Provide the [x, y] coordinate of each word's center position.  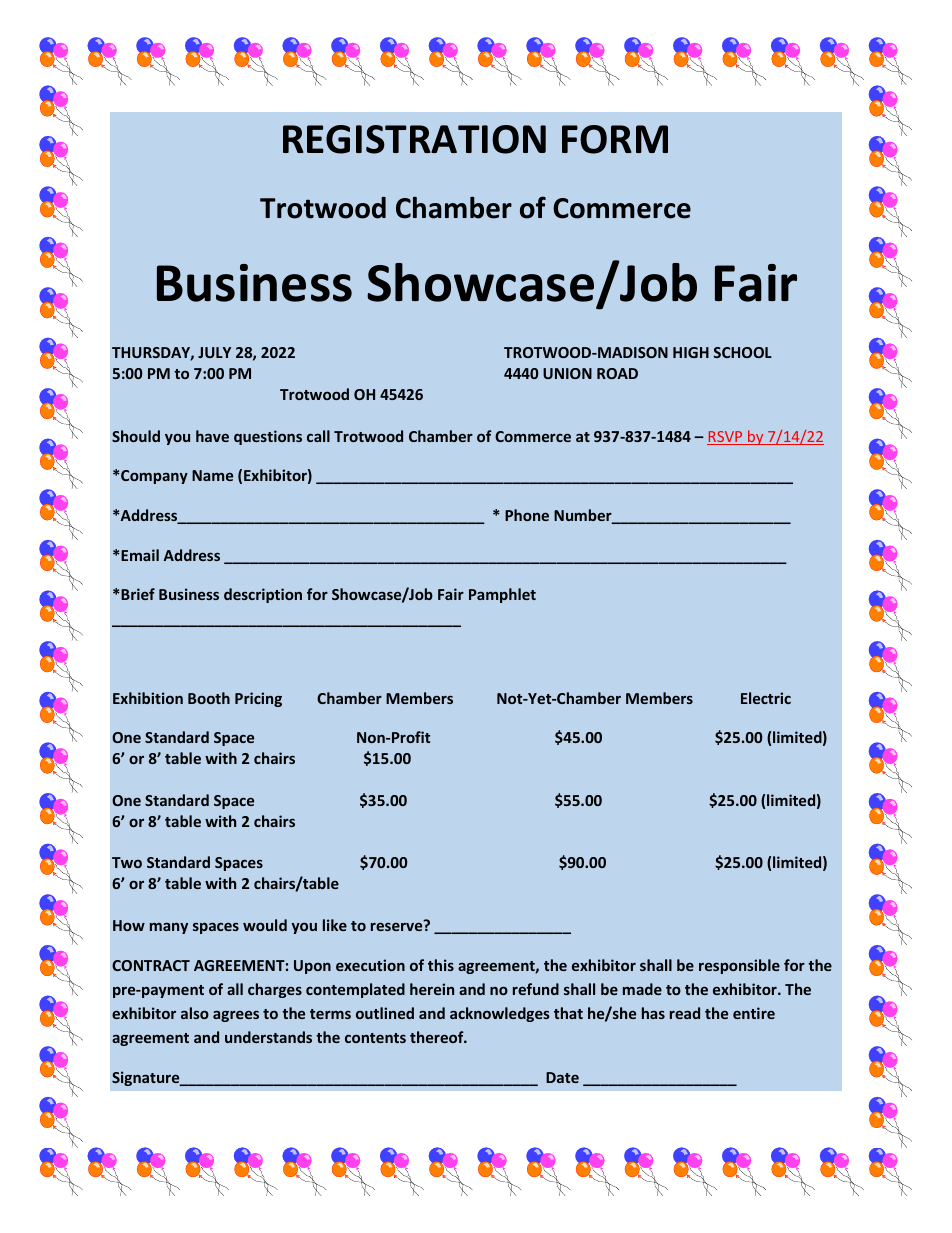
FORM [615, 139]
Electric [766, 698]
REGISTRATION [414, 139]
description [263, 595]
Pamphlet [502, 595]
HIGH [691, 352]
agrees [236, 1016]
